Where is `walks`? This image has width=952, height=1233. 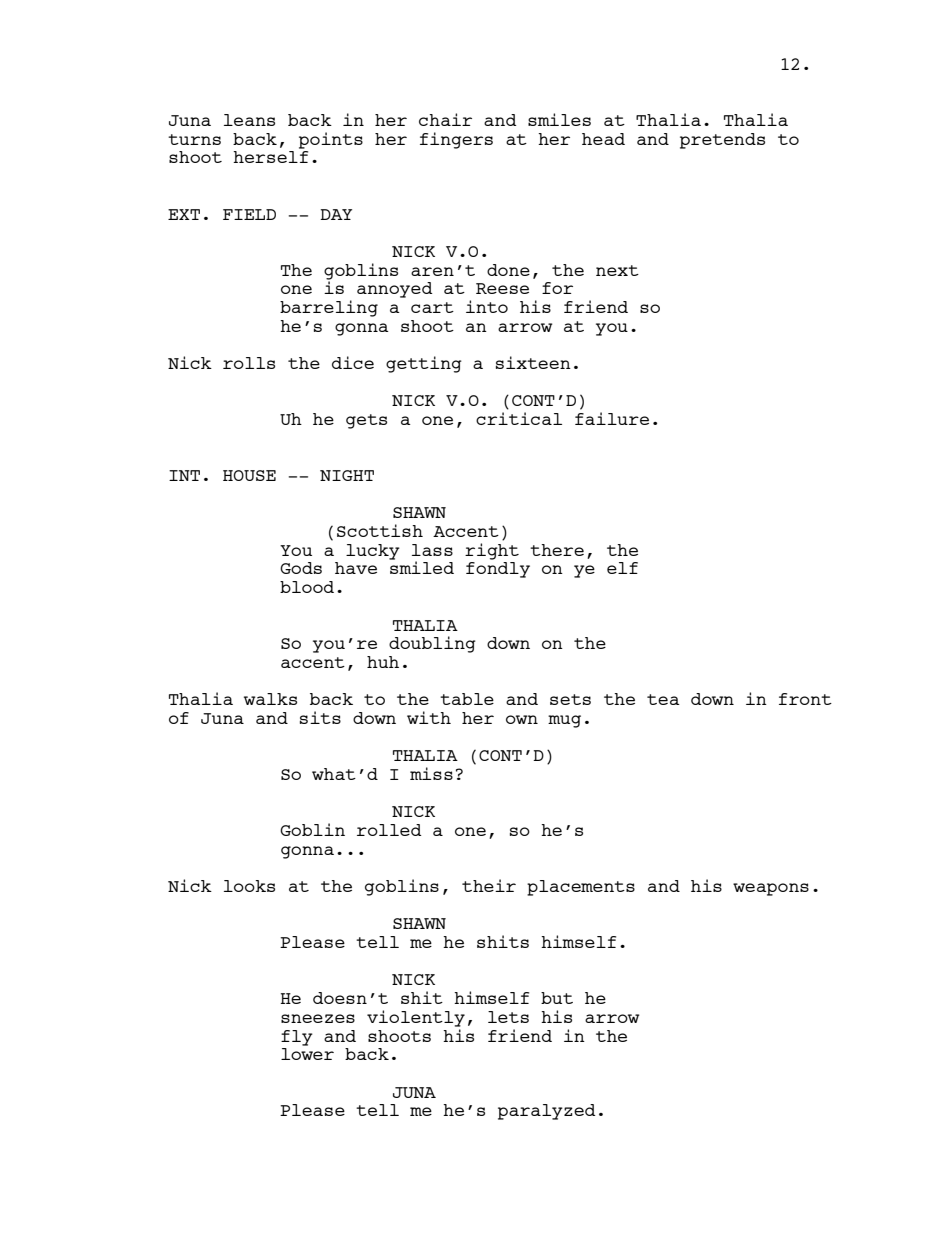
walks is located at coordinates (270, 699).
